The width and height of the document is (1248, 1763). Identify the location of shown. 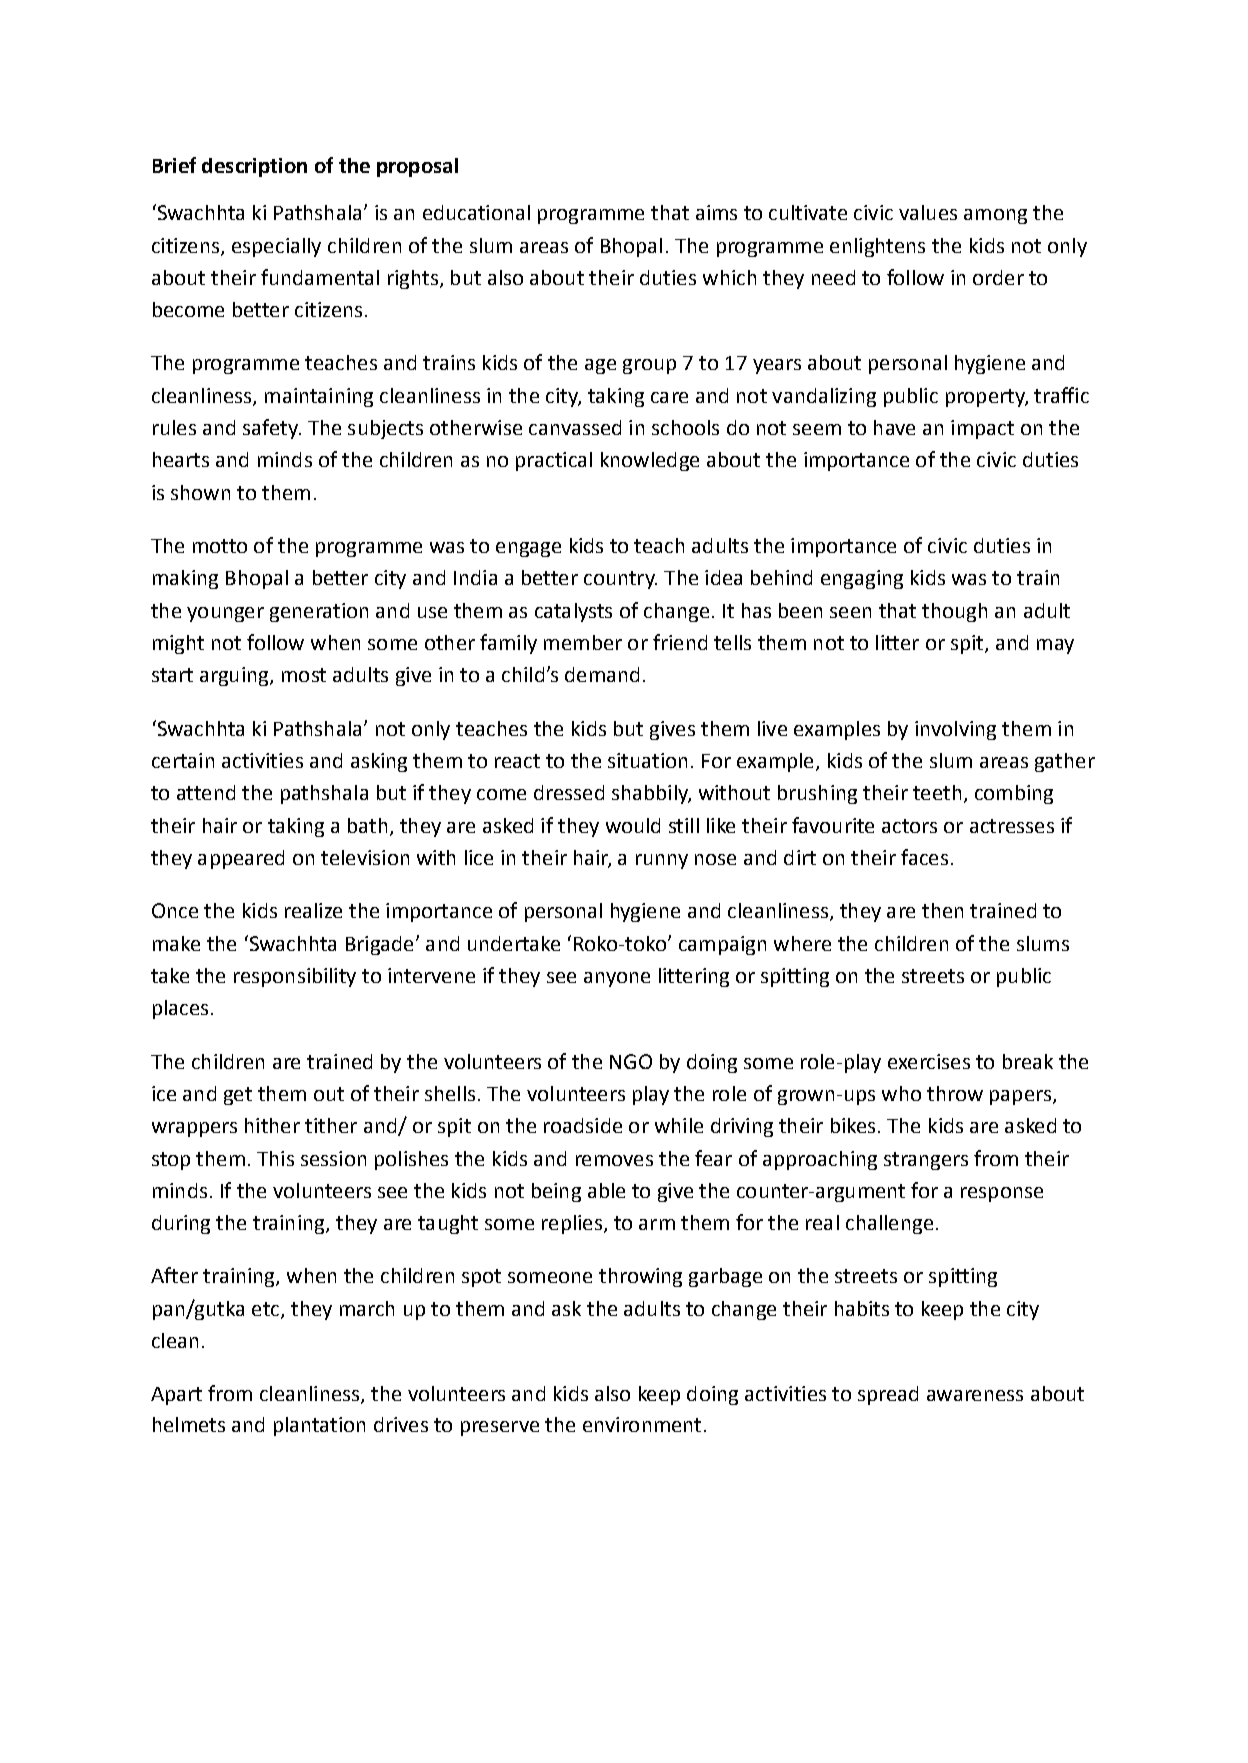
(200, 492).
